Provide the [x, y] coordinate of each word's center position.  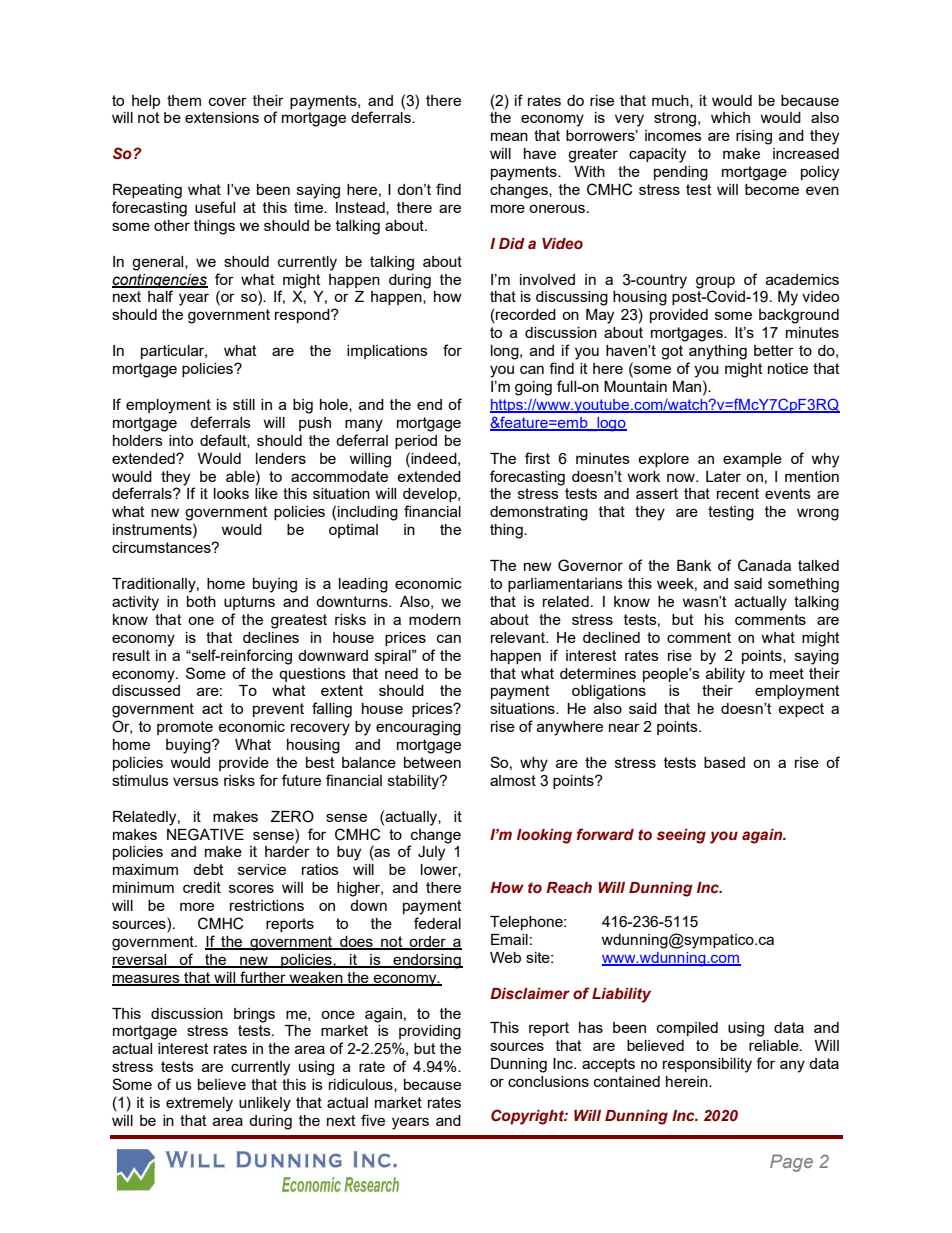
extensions [222, 117]
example [752, 460]
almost [513, 780]
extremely [199, 1104]
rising [754, 137]
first [537, 458]
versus [196, 781]
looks [231, 493]
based [724, 762]
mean [509, 136]
